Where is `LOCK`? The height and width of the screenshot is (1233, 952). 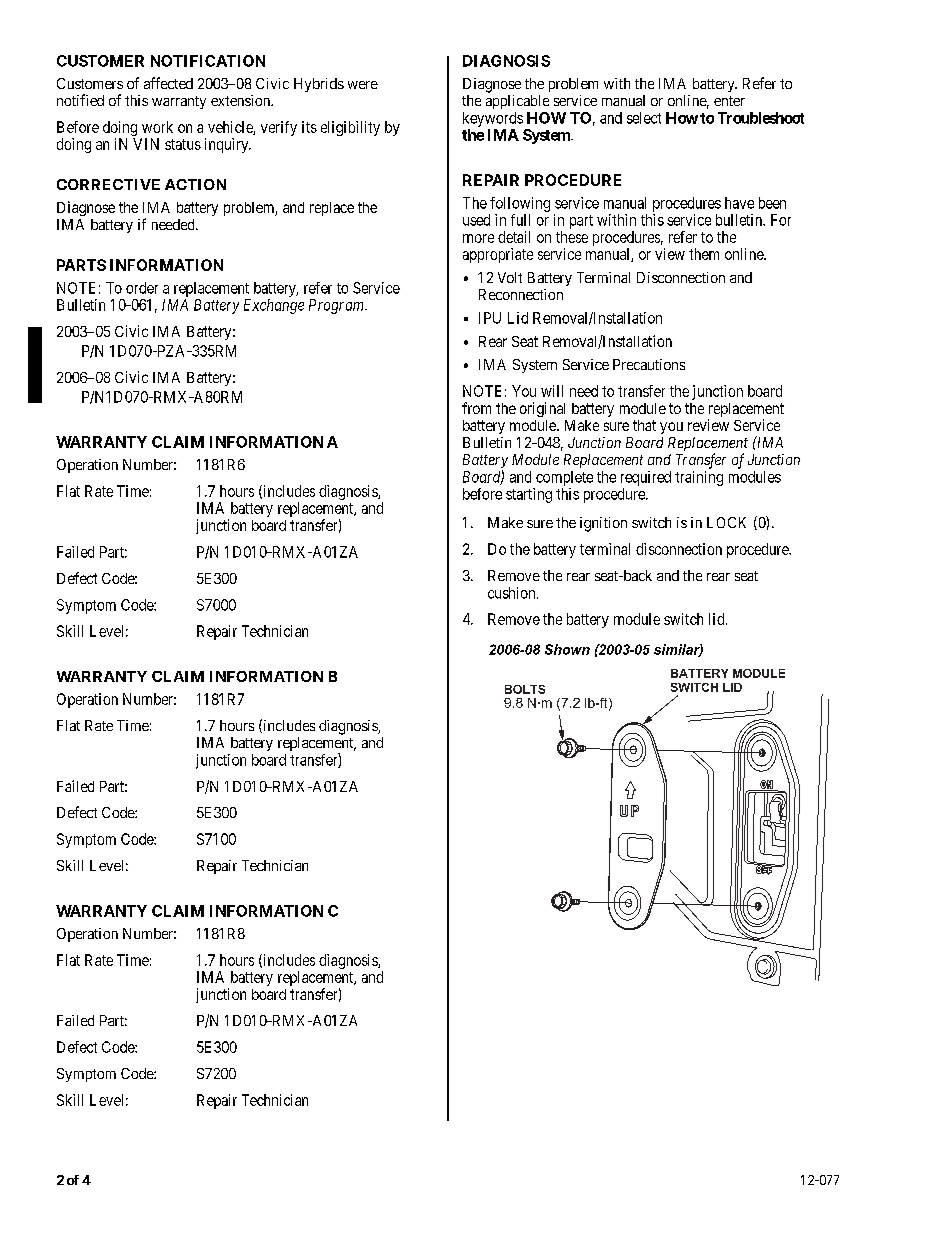
LOCK is located at coordinates (726, 522).
